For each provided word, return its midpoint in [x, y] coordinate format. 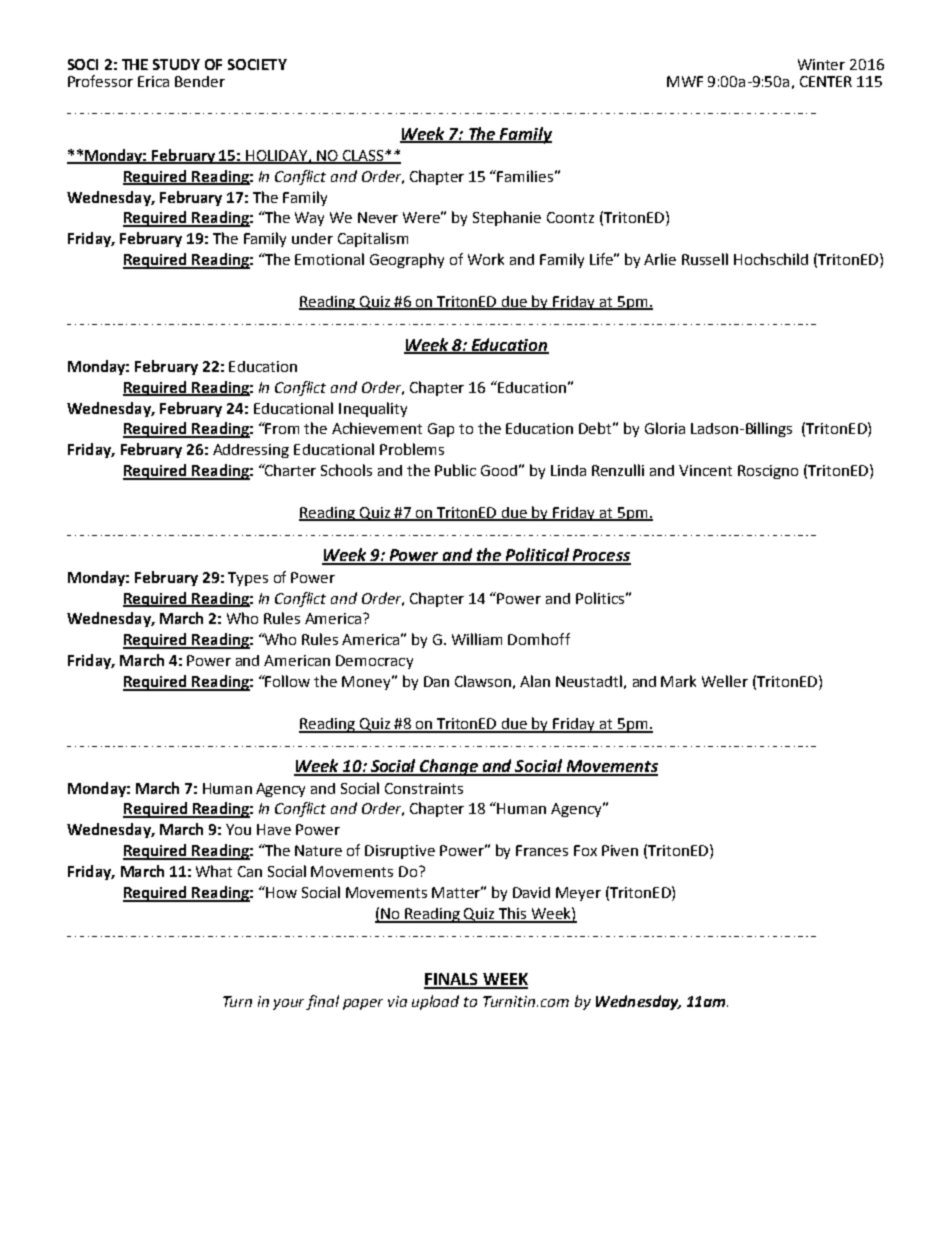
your [290, 1004]
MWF [685, 81]
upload [435, 1002]
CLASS [363, 156]
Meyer [578, 894]
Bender [200, 81]
